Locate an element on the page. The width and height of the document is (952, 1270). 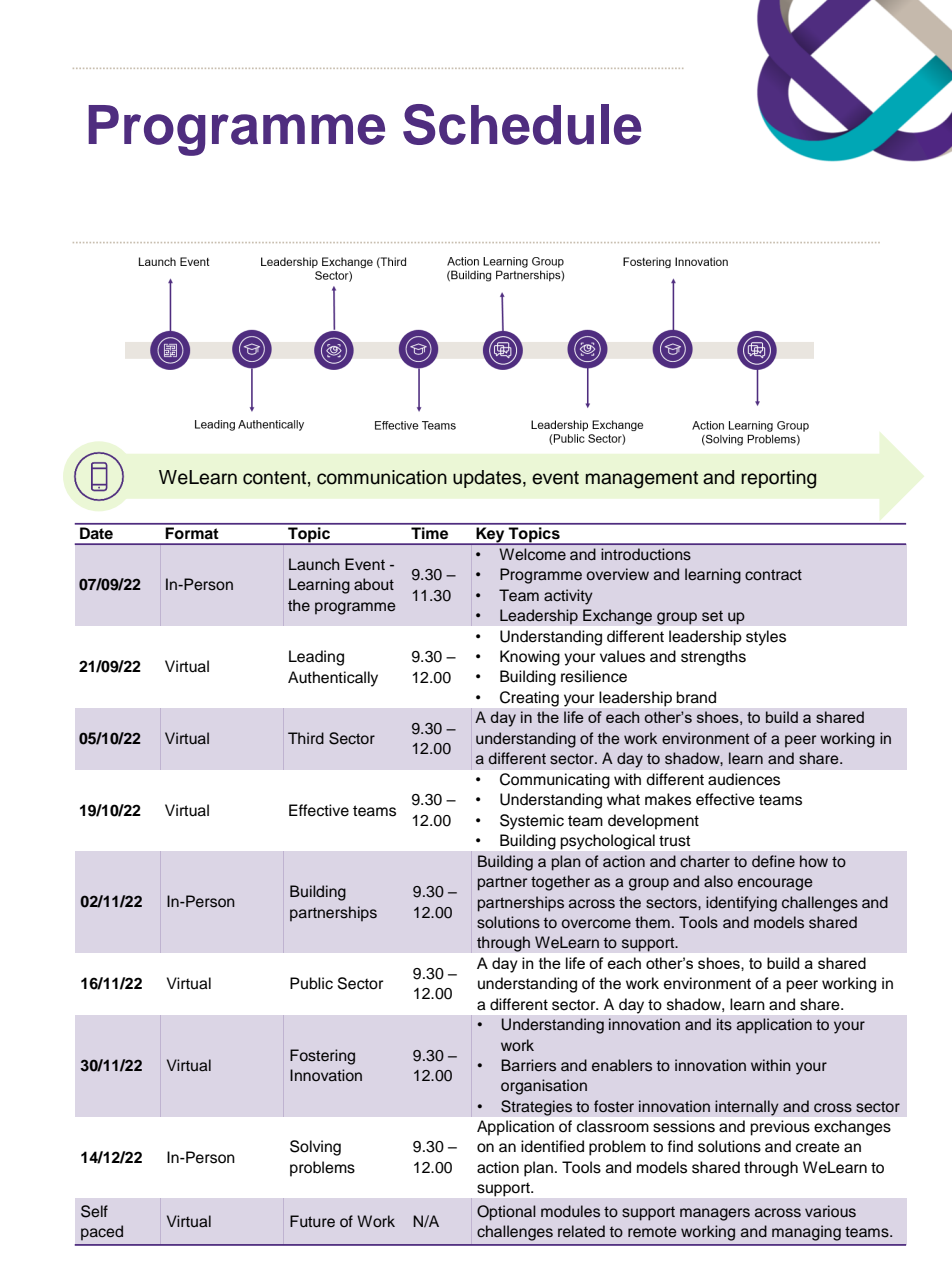
Self is located at coordinates (94, 1211).
